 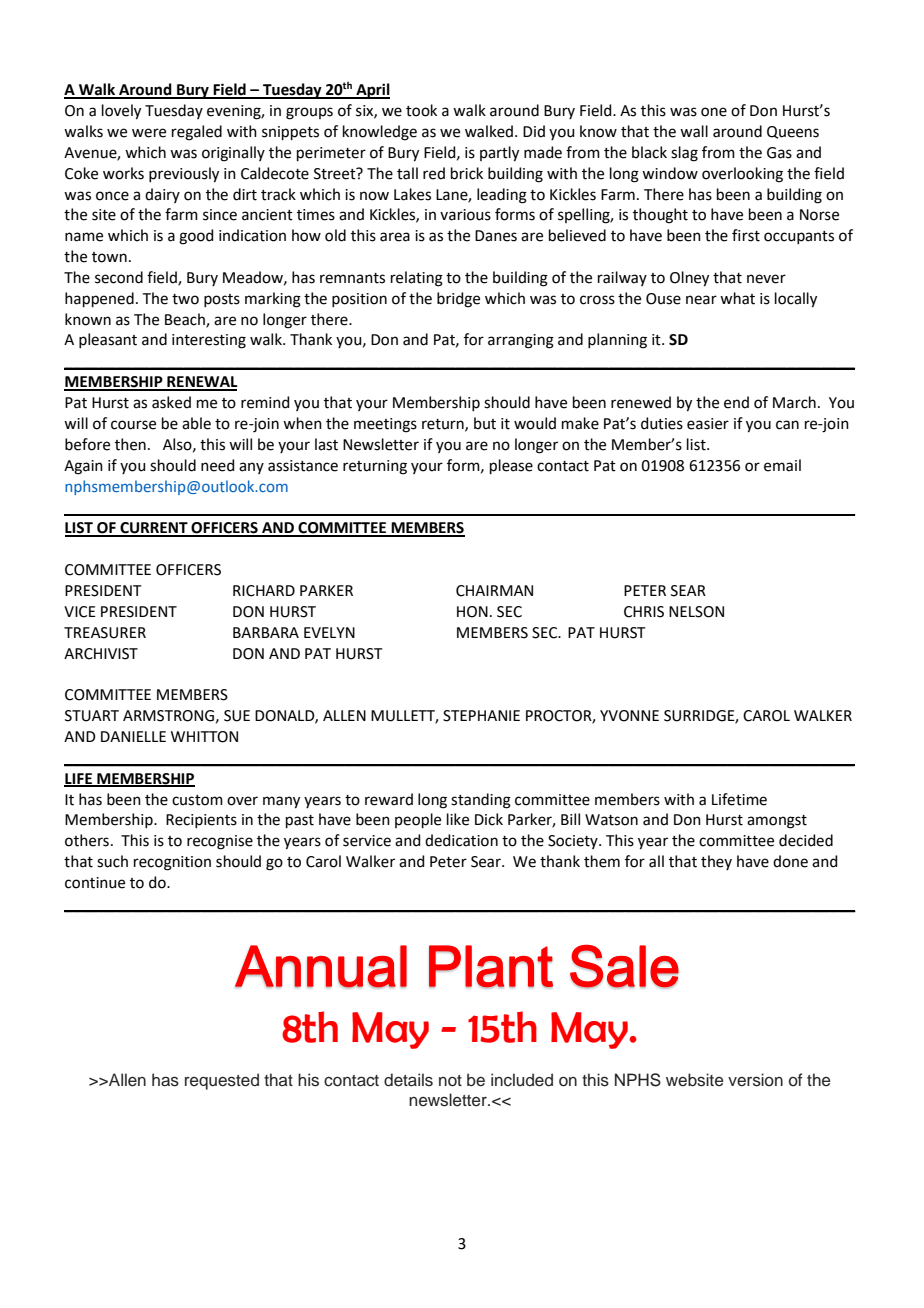 What do you see at coordinates (755, 1080) in the screenshot?
I see `version` at bounding box center [755, 1080].
